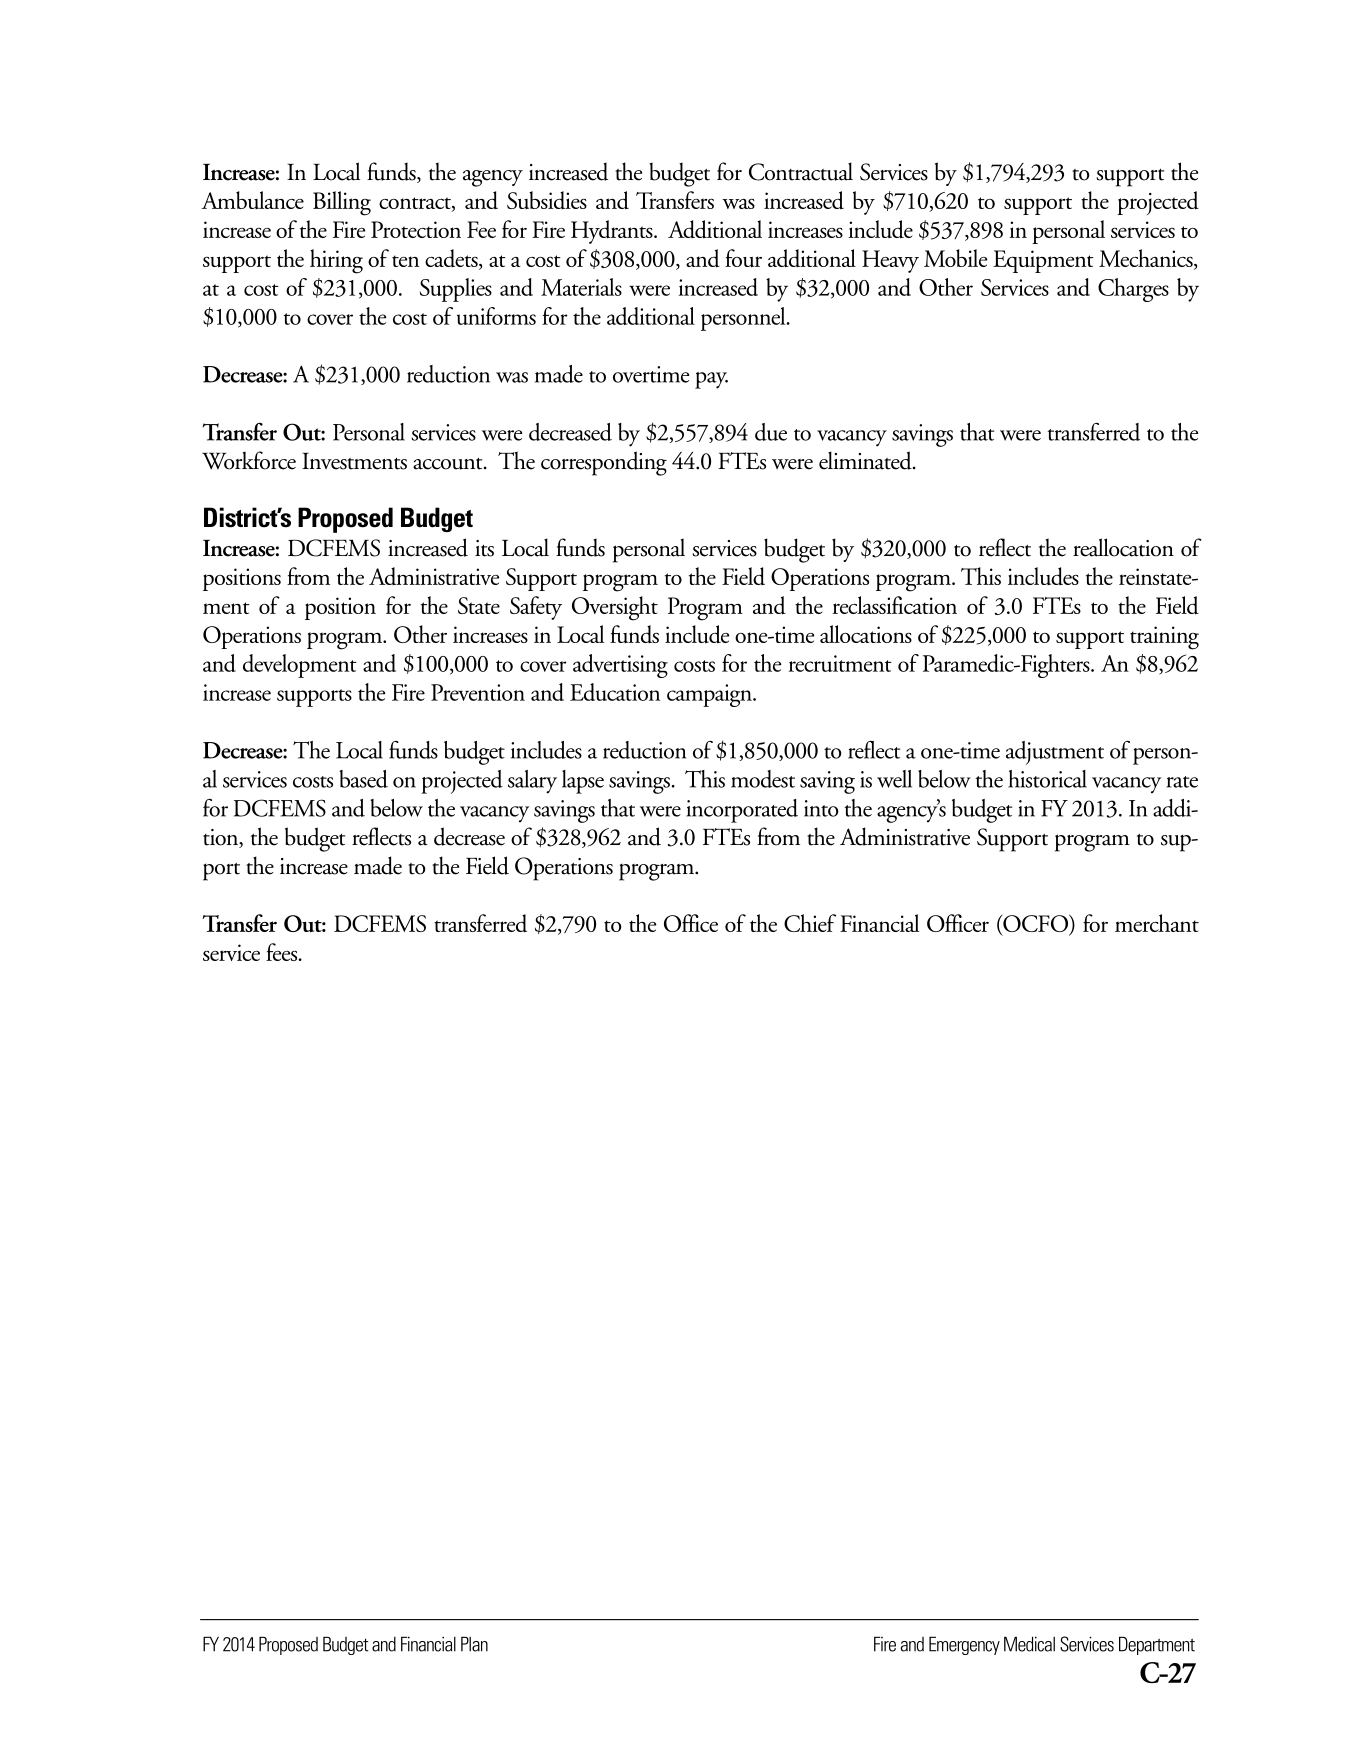 The width and height of the document is (1361, 1762). Describe the element at coordinates (964, 1645) in the document. I see `Emergency` at that location.
